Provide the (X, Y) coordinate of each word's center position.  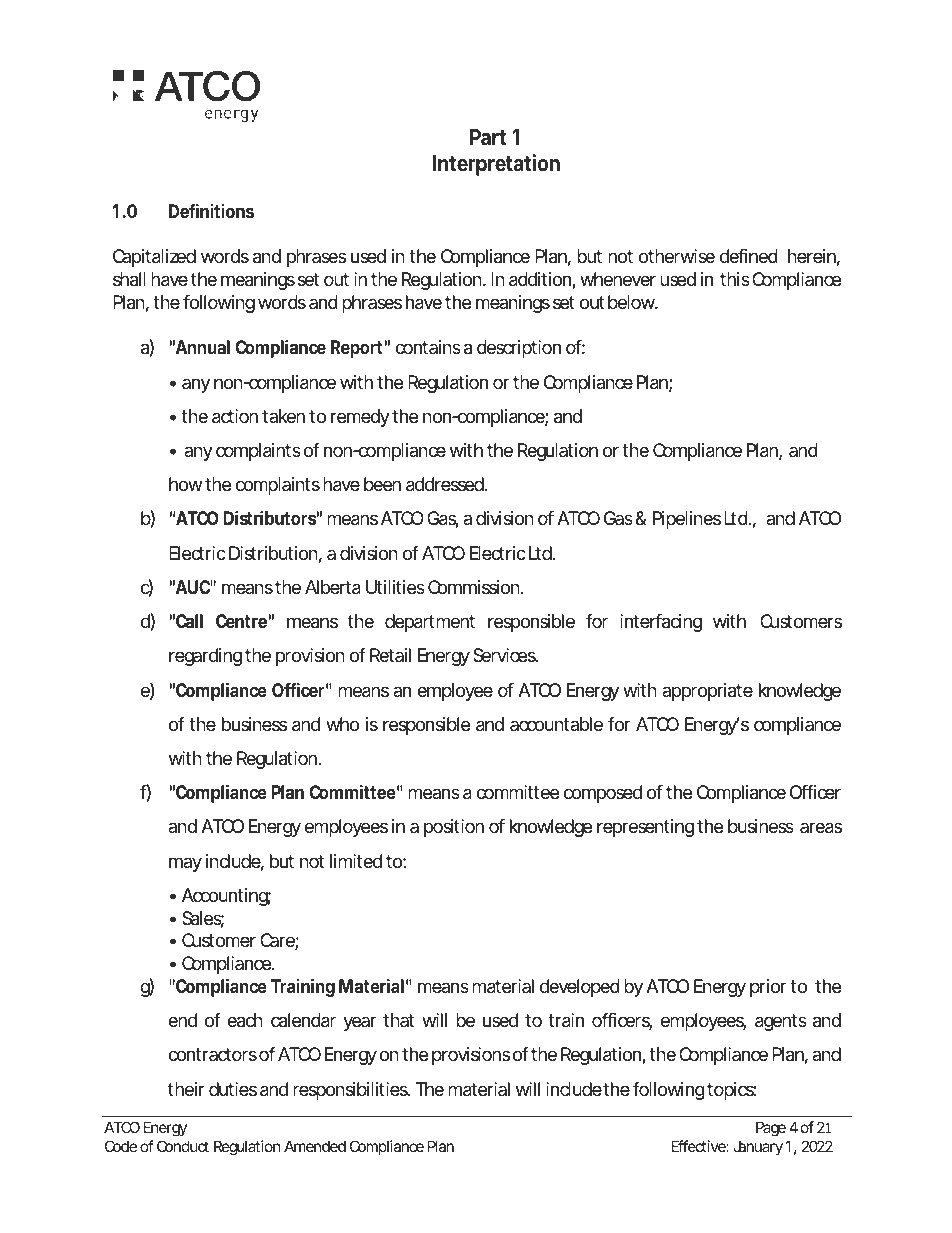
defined (749, 256)
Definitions (211, 210)
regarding (205, 657)
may (185, 864)
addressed (445, 484)
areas (821, 828)
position (454, 828)
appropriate (707, 692)
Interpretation (496, 165)
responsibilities (351, 1091)
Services (505, 655)
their (186, 1089)
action (235, 416)
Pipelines (687, 520)
